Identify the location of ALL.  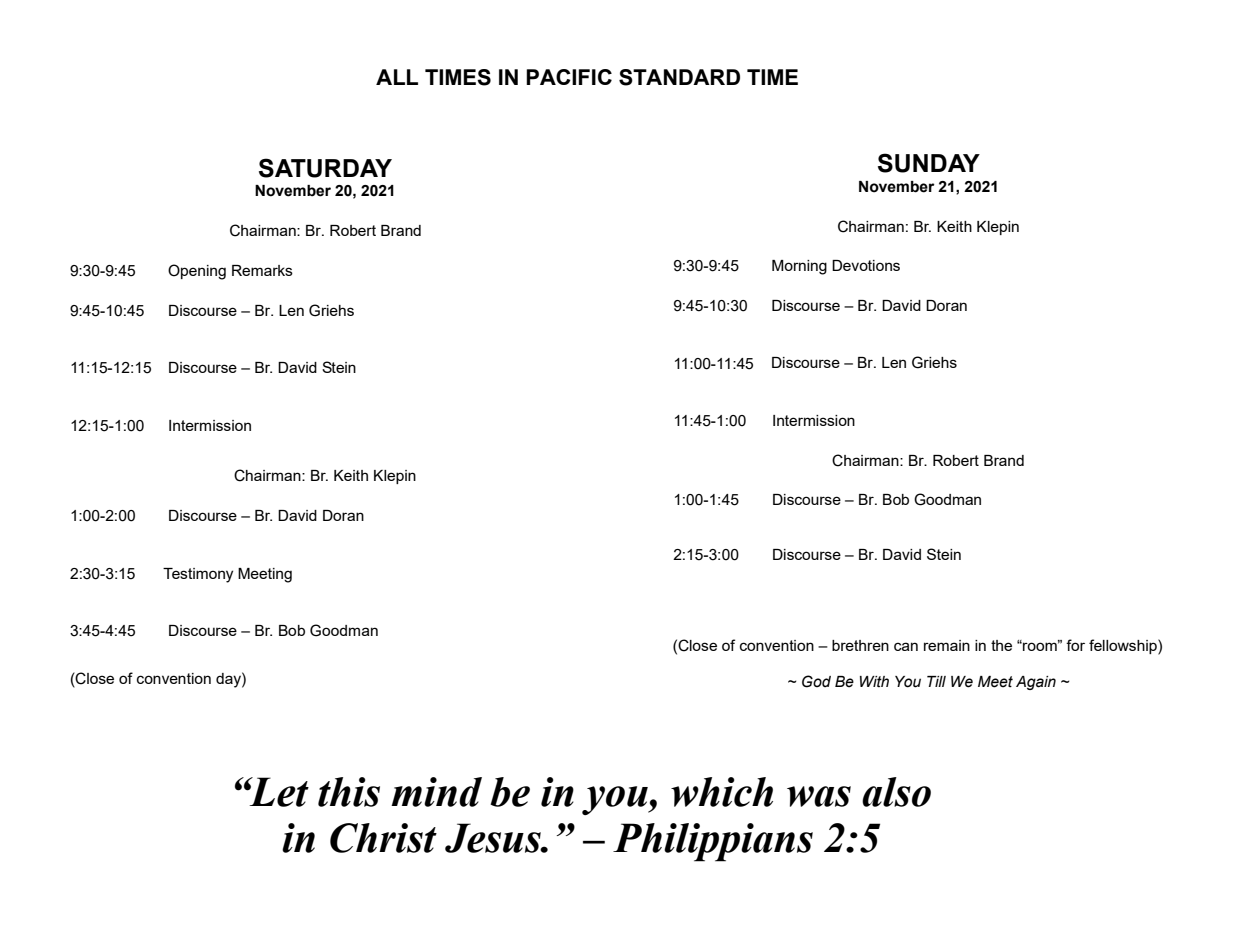
(397, 77).
